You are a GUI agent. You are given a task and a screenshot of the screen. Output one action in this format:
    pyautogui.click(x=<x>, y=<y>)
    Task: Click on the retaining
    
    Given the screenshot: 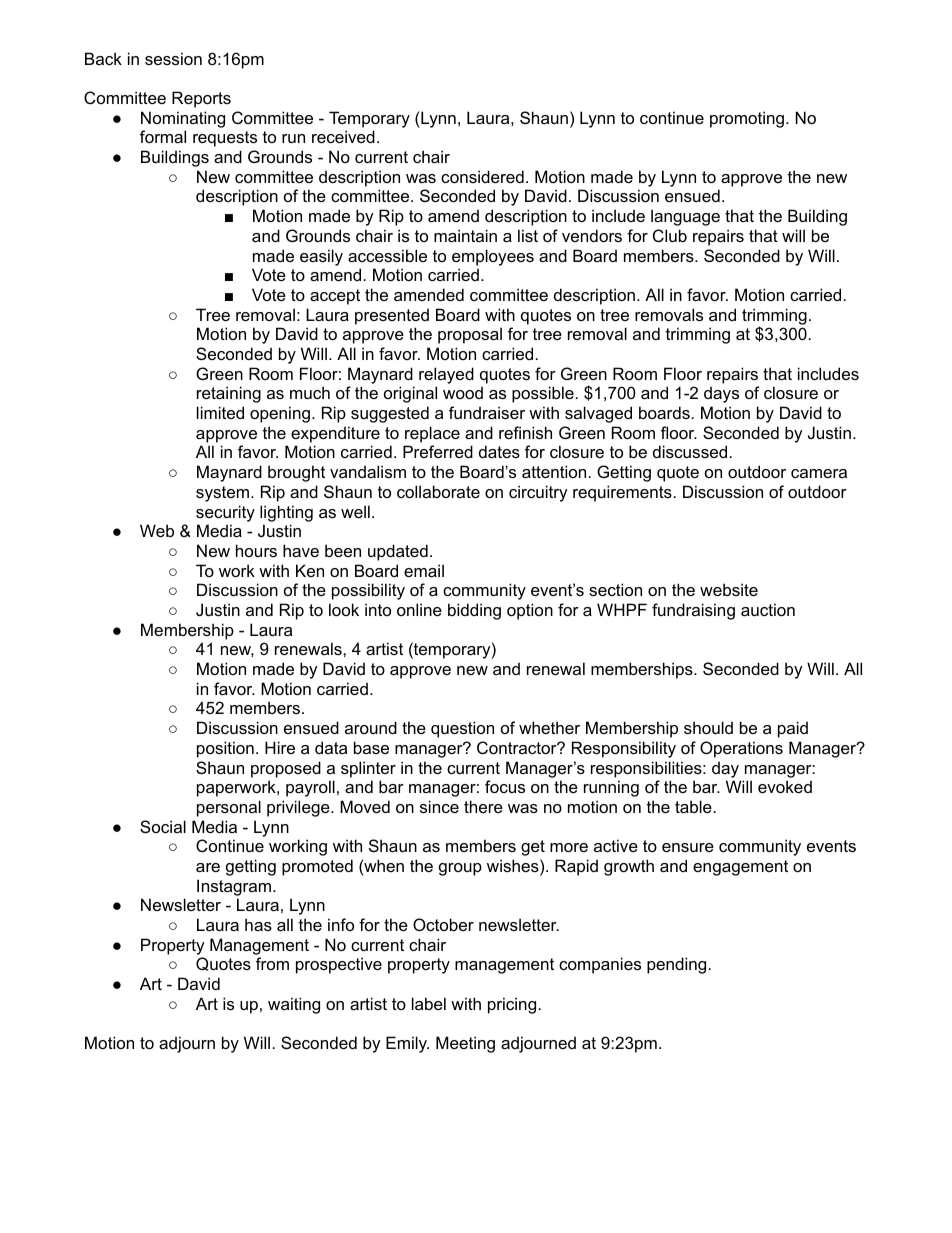 What is the action you would take?
    pyautogui.click(x=229, y=394)
